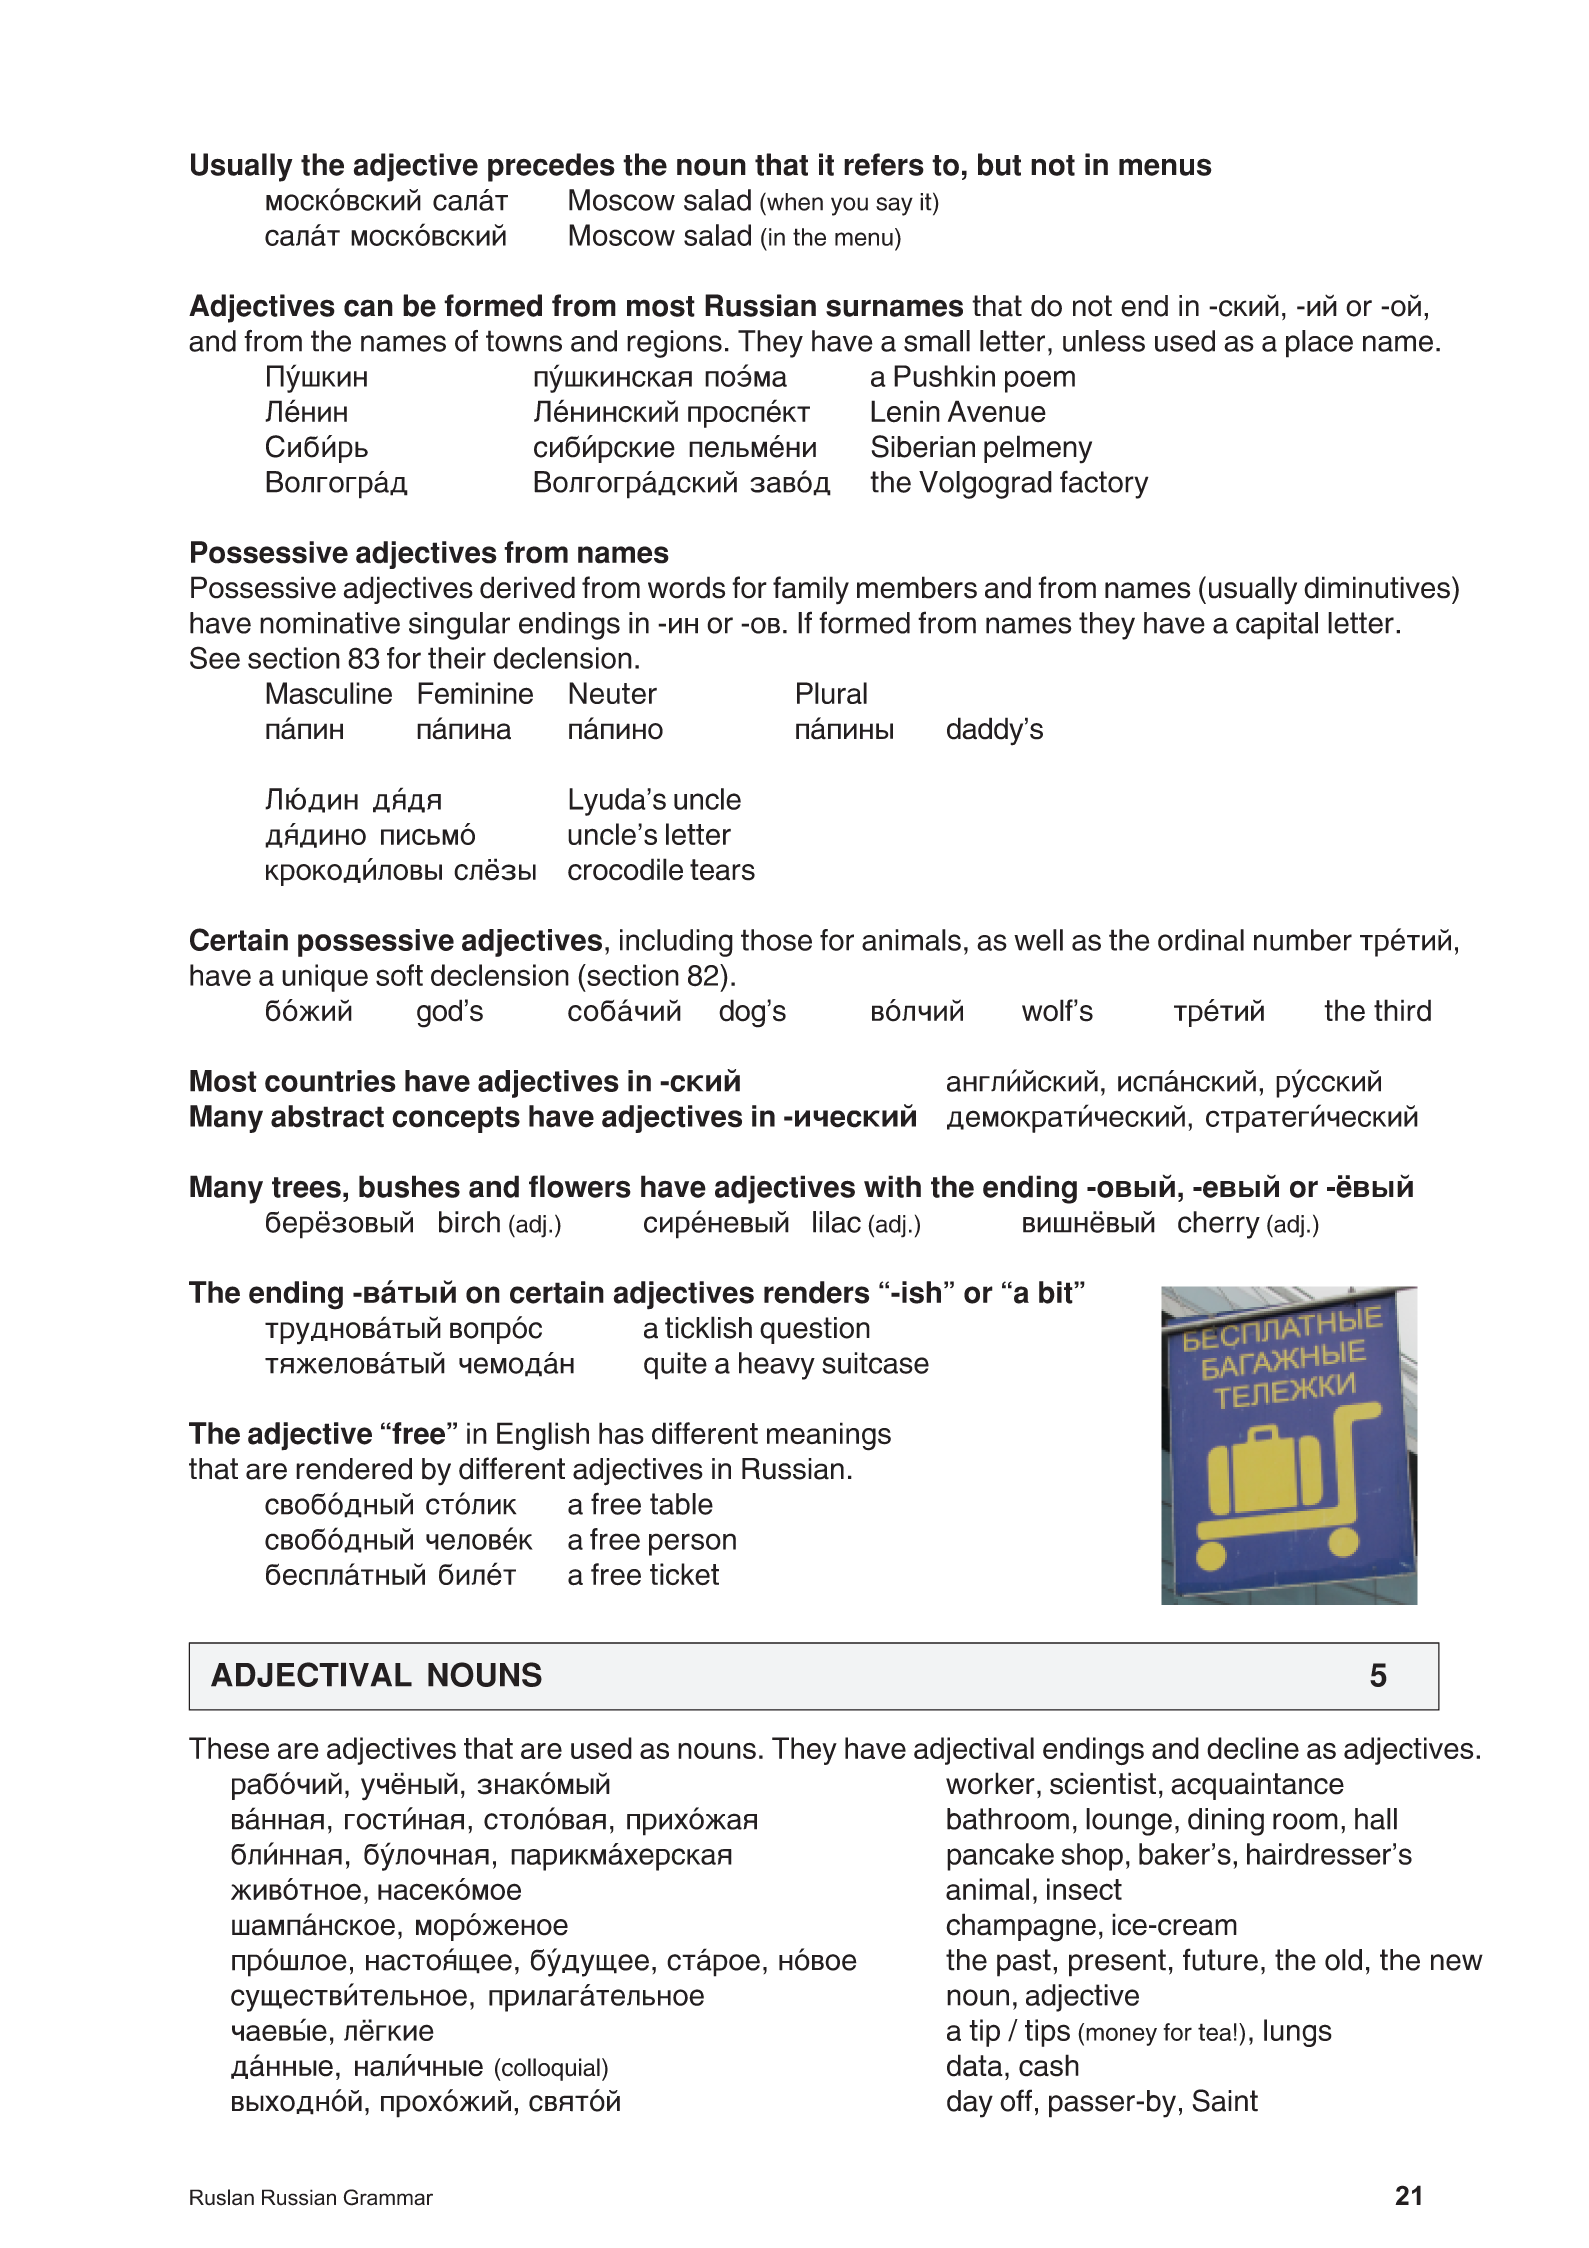 The height and width of the screenshot is (2248, 1589). I want to click on Grammar, so click(388, 2197).
